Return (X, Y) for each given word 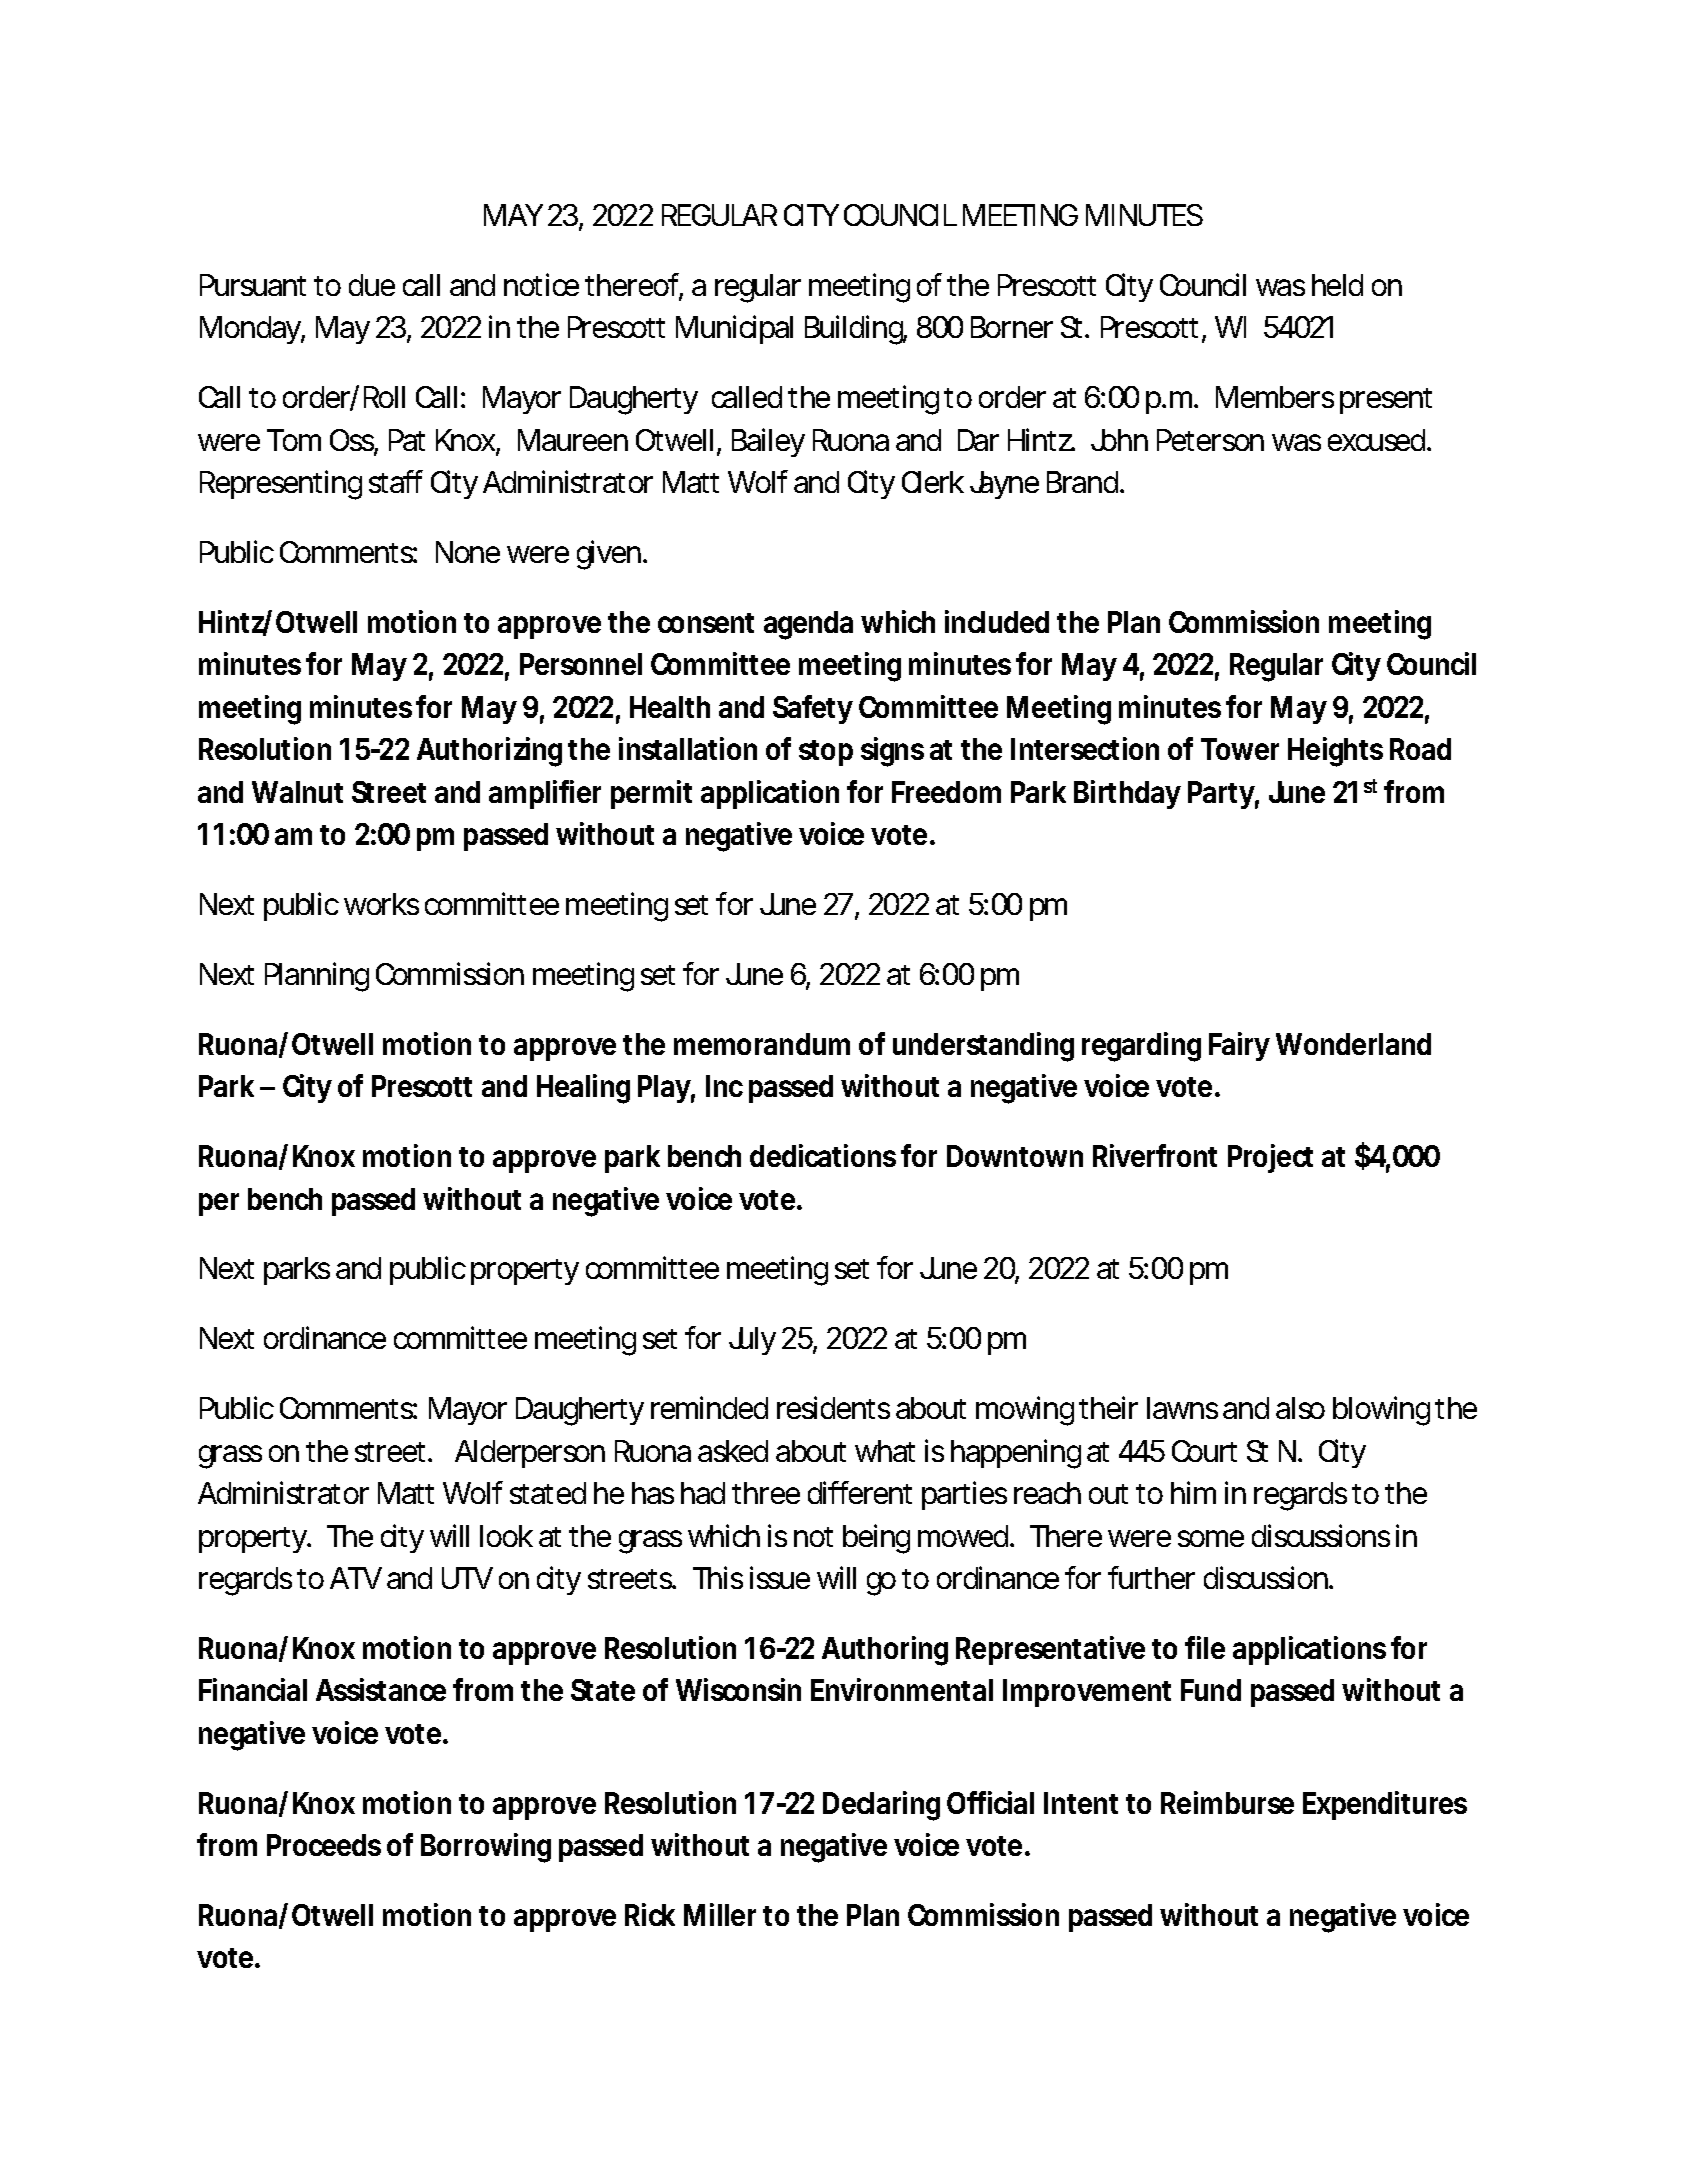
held (1337, 285)
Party (1223, 795)
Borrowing (486, 1848)
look (506, 1536)
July (752, 1341)
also (1300, 1408)
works (381, 904)
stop (826, 753)
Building (856, 330)
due (372, 285)
